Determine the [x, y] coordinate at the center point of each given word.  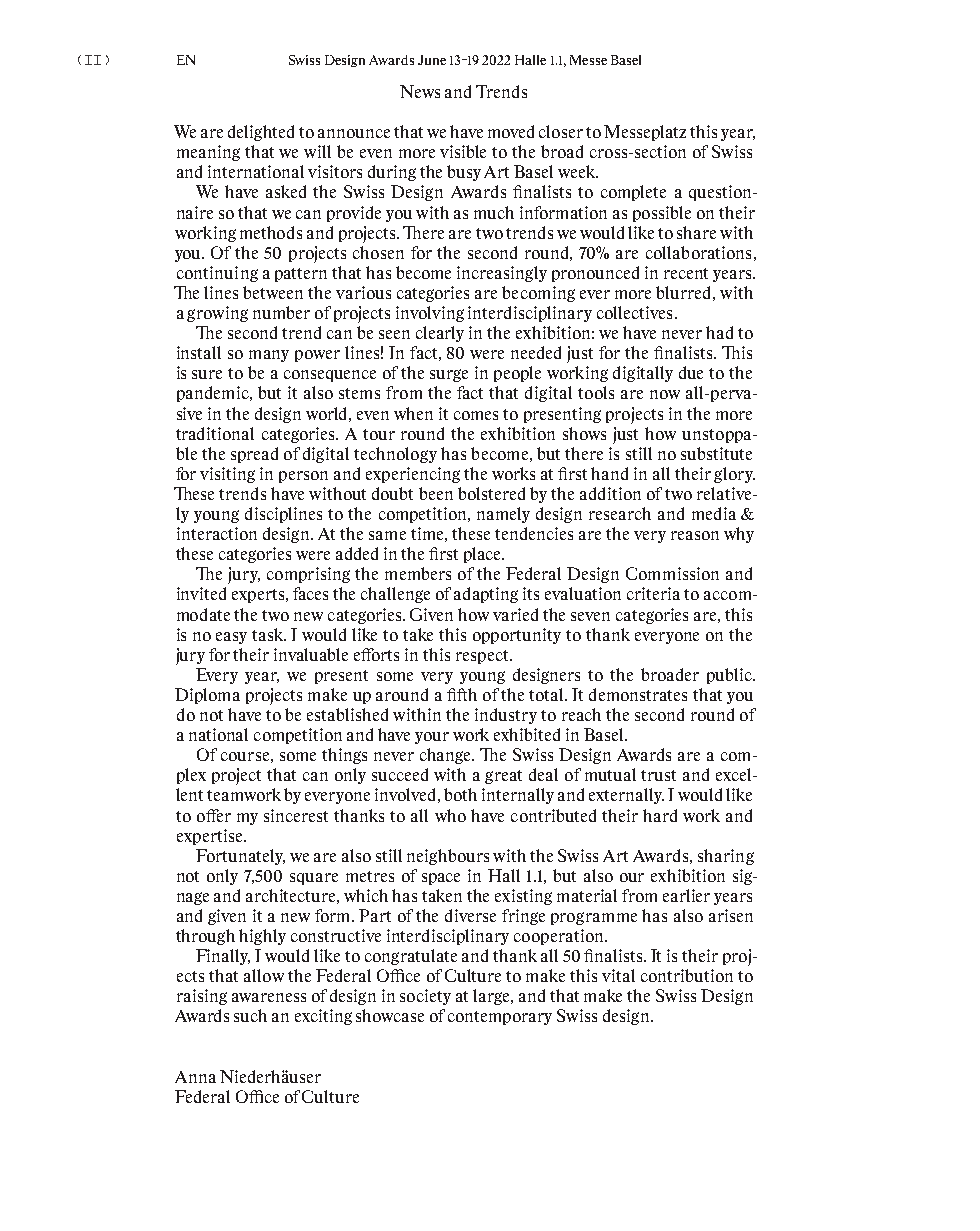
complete [633, 193]
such [250, 1015]
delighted [261, 133]
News [420, 91]
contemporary [500, 1018]
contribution [687, 975]
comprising [308, 575]
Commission [672, 573]
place [484, 555]
